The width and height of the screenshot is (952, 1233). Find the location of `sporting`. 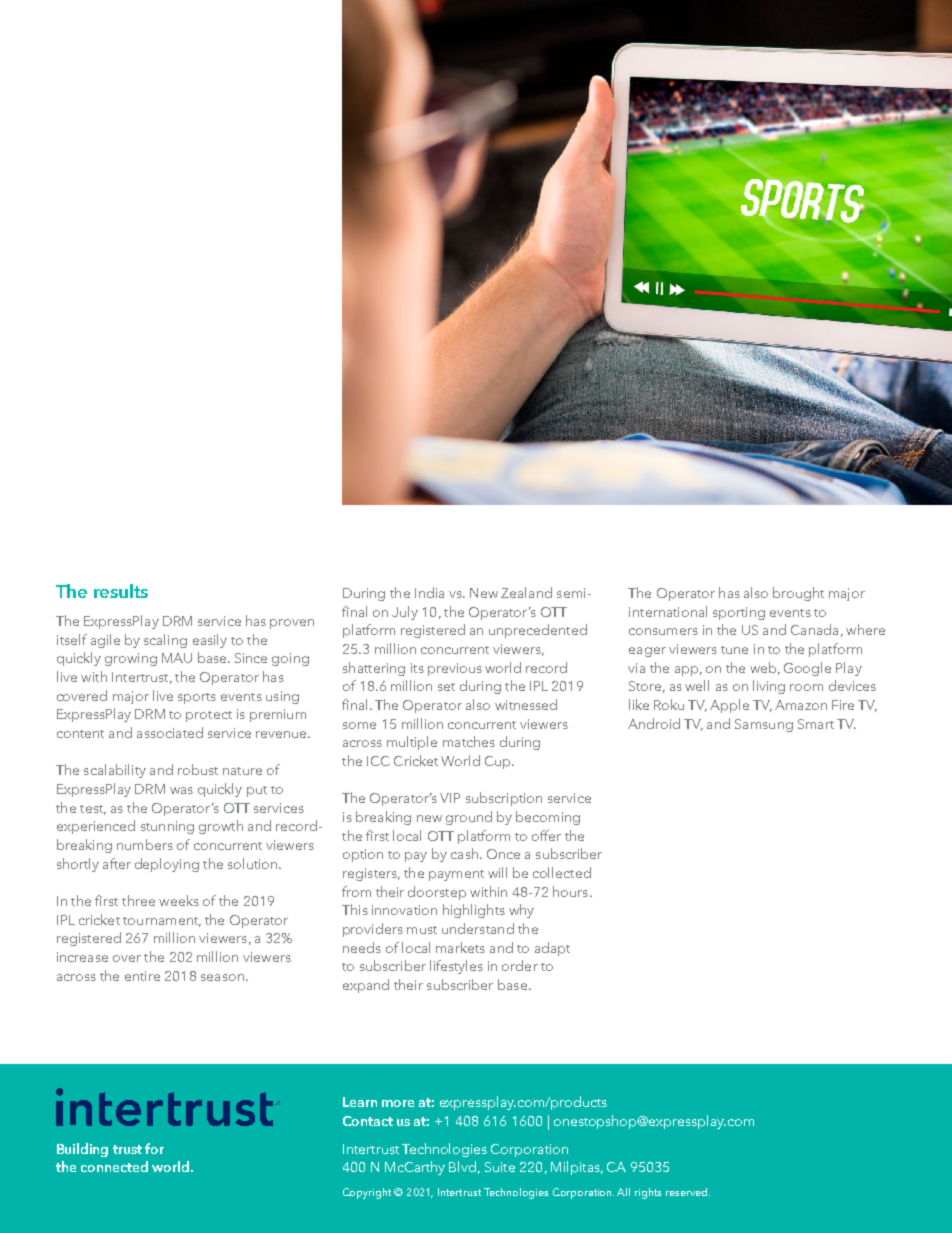

sporting is located at coordinates (739, 613).
